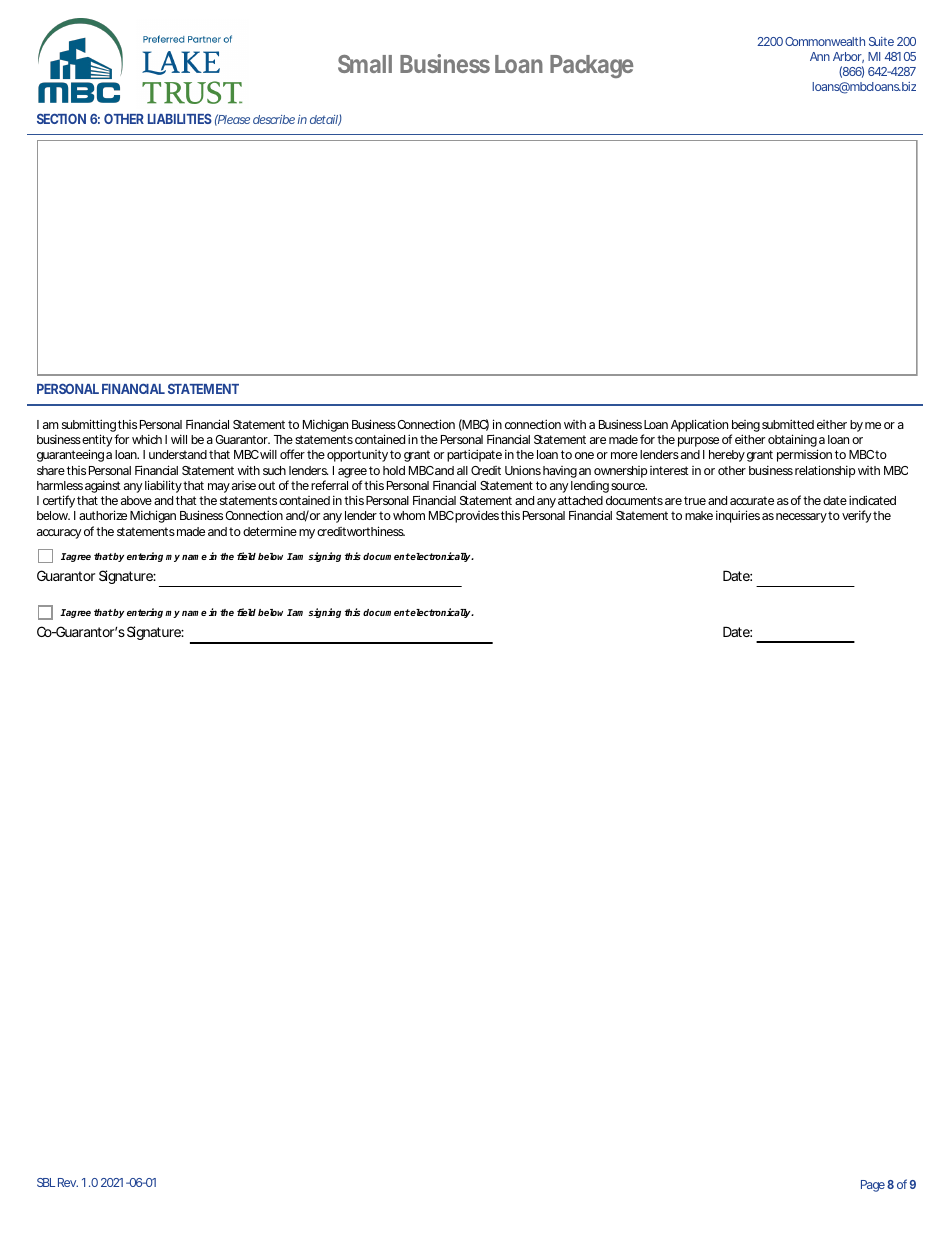 This document has width=952, height=1233. Describe the element at coordinates (477, 517) in the document. I see `provides` at that location.
